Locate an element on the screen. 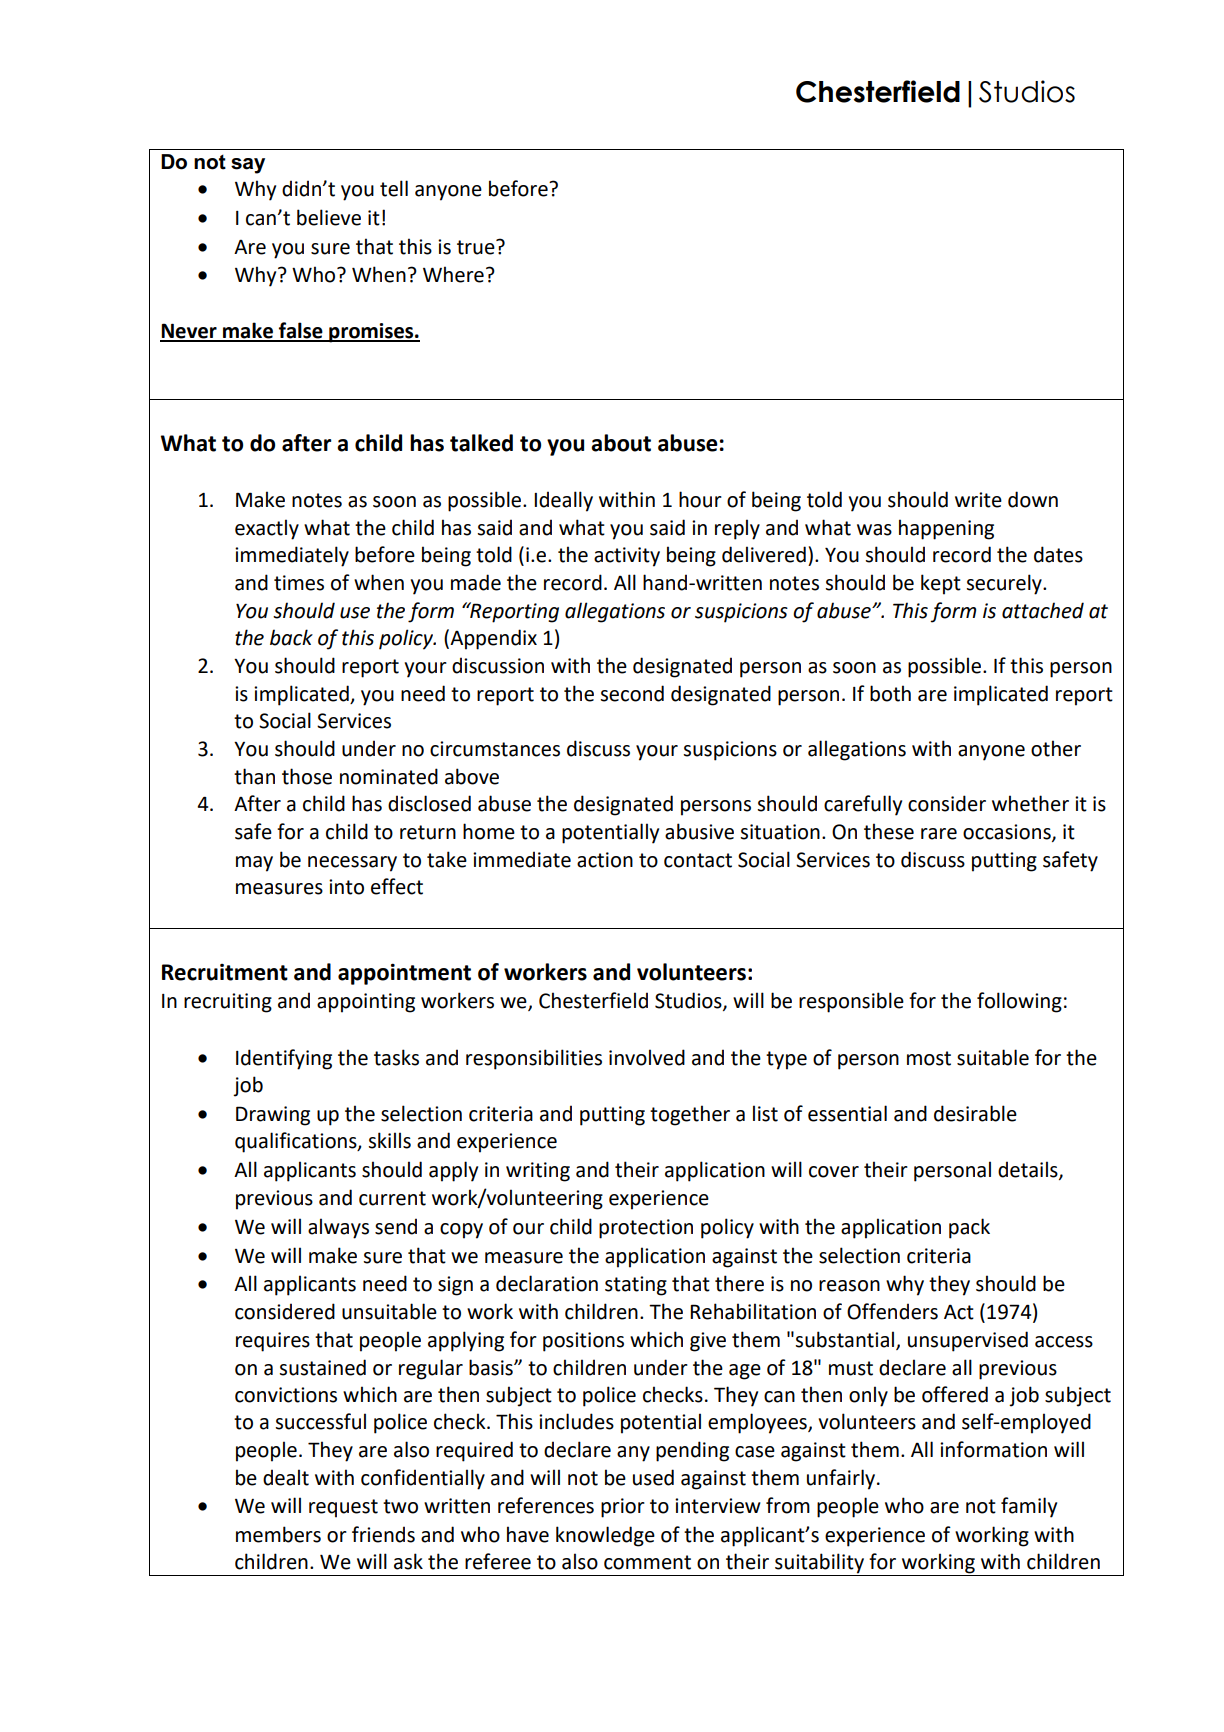 The height and width of the screenshot is (1732, 1224). protection is located at coordinates (646, 1229).
